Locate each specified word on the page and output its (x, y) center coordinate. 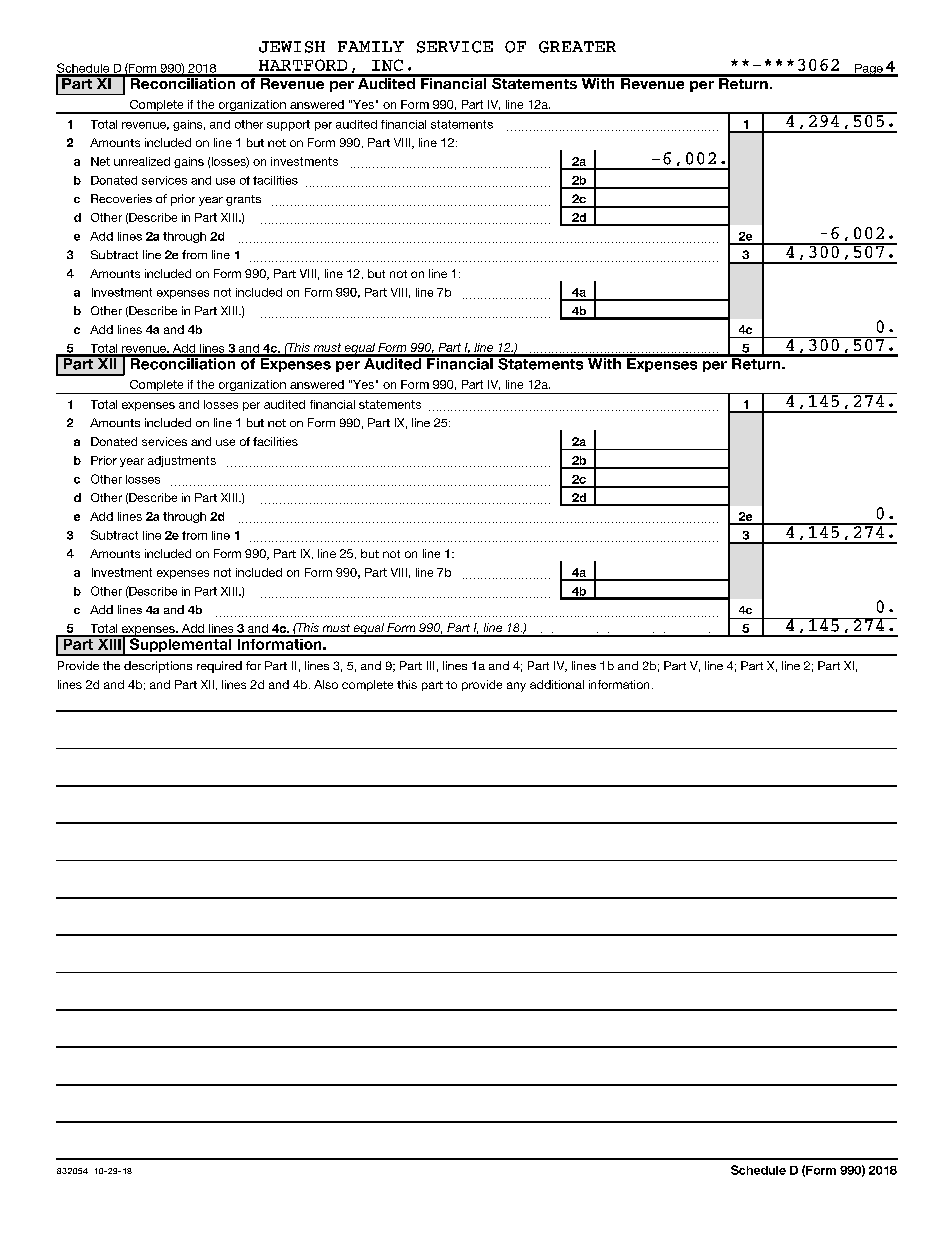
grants (243, 200)
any (516, 687)
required (219, 667)
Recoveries (121, 198)
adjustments (182, 461)
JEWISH (292, 47)
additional (557, 684)
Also (326, 684)
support (288, 125)
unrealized (142, 161)
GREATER (577, 47)
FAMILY (371, 46)
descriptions (158, 667)
